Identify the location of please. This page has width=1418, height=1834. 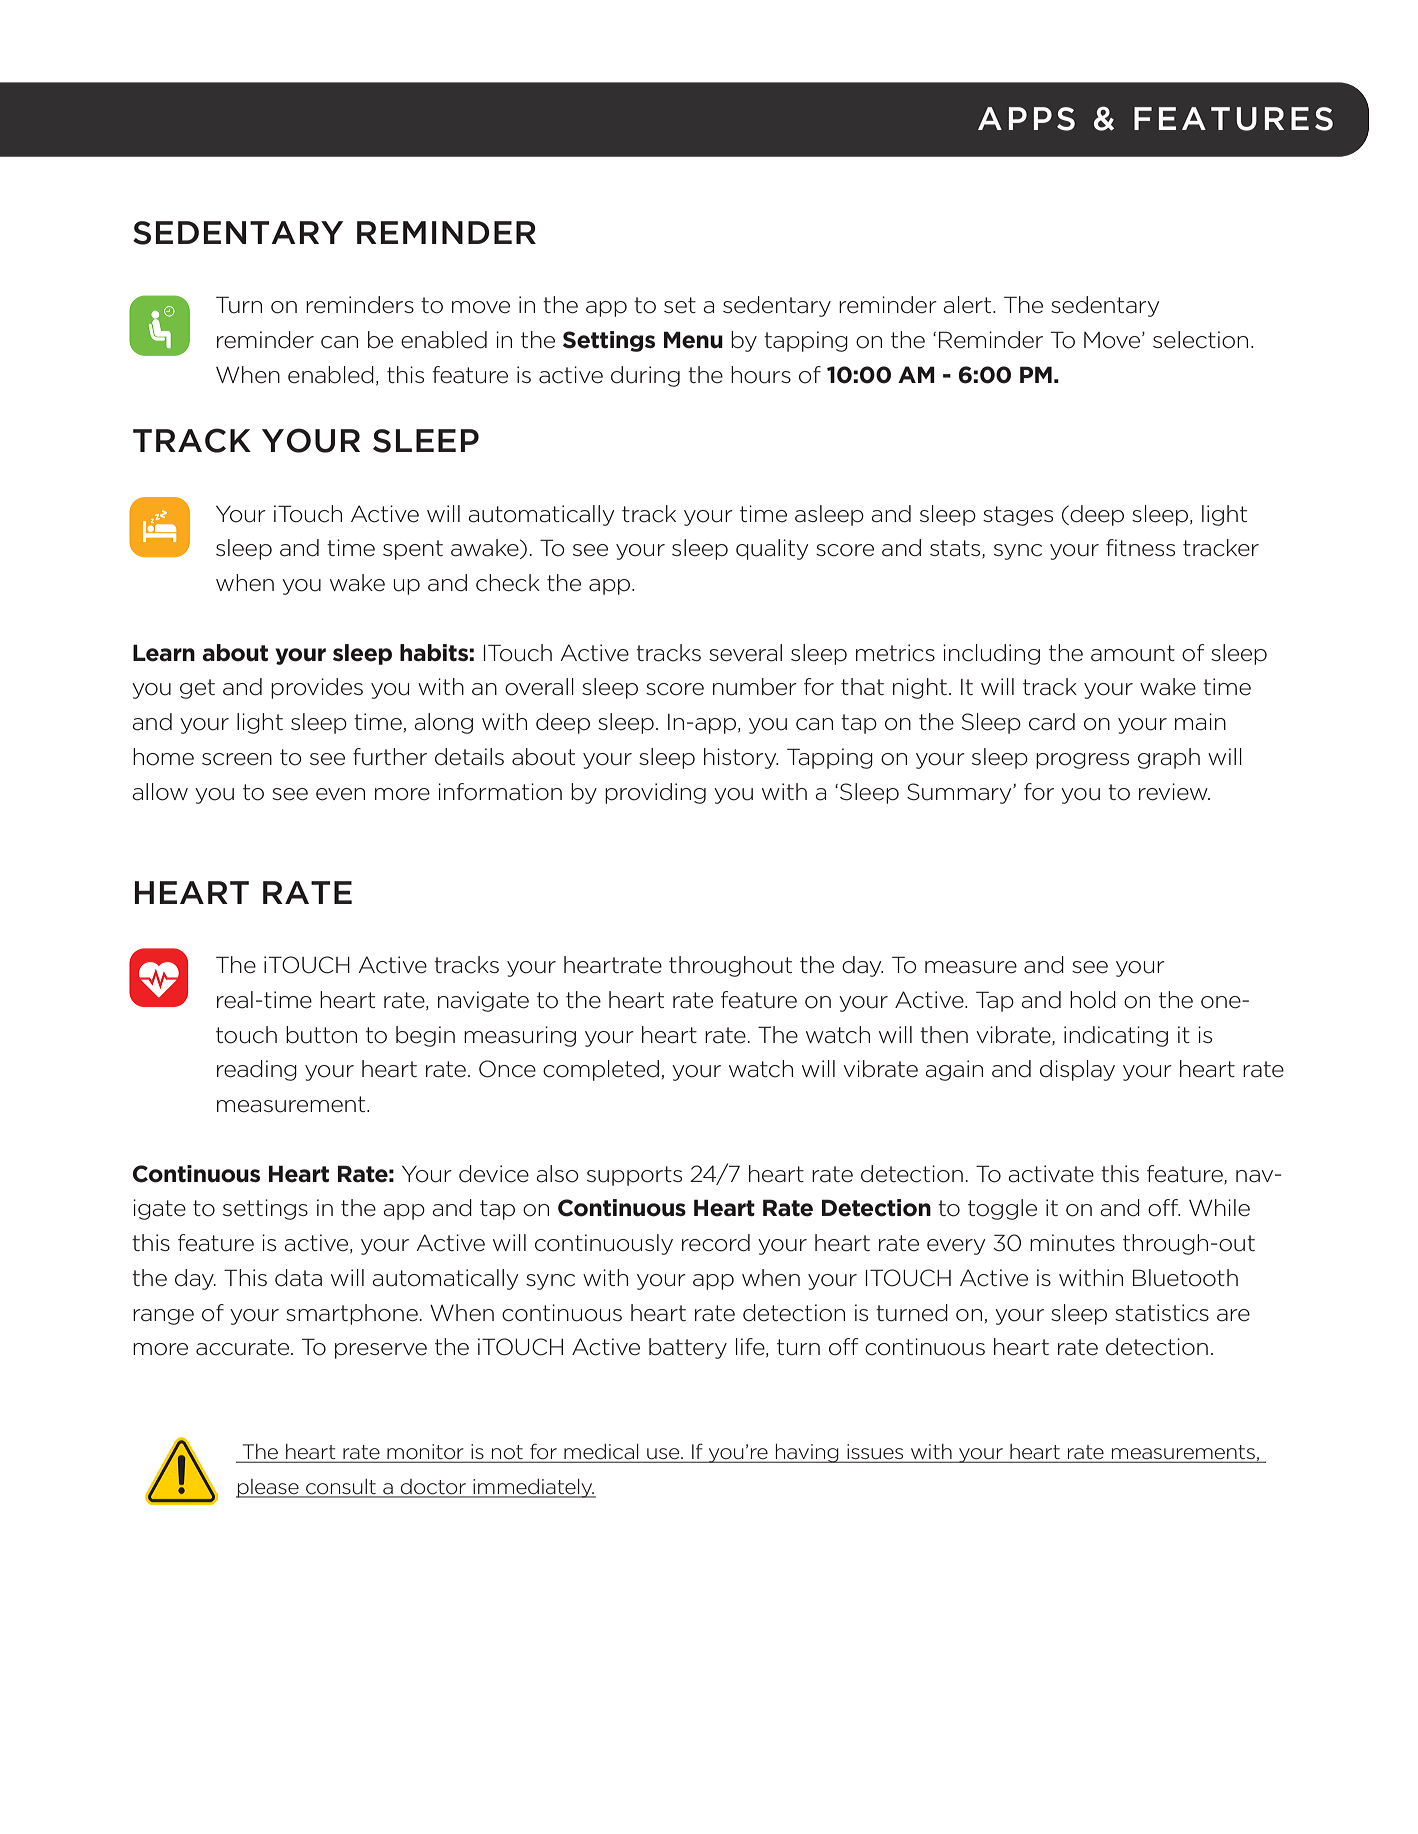
(268, 1488).
